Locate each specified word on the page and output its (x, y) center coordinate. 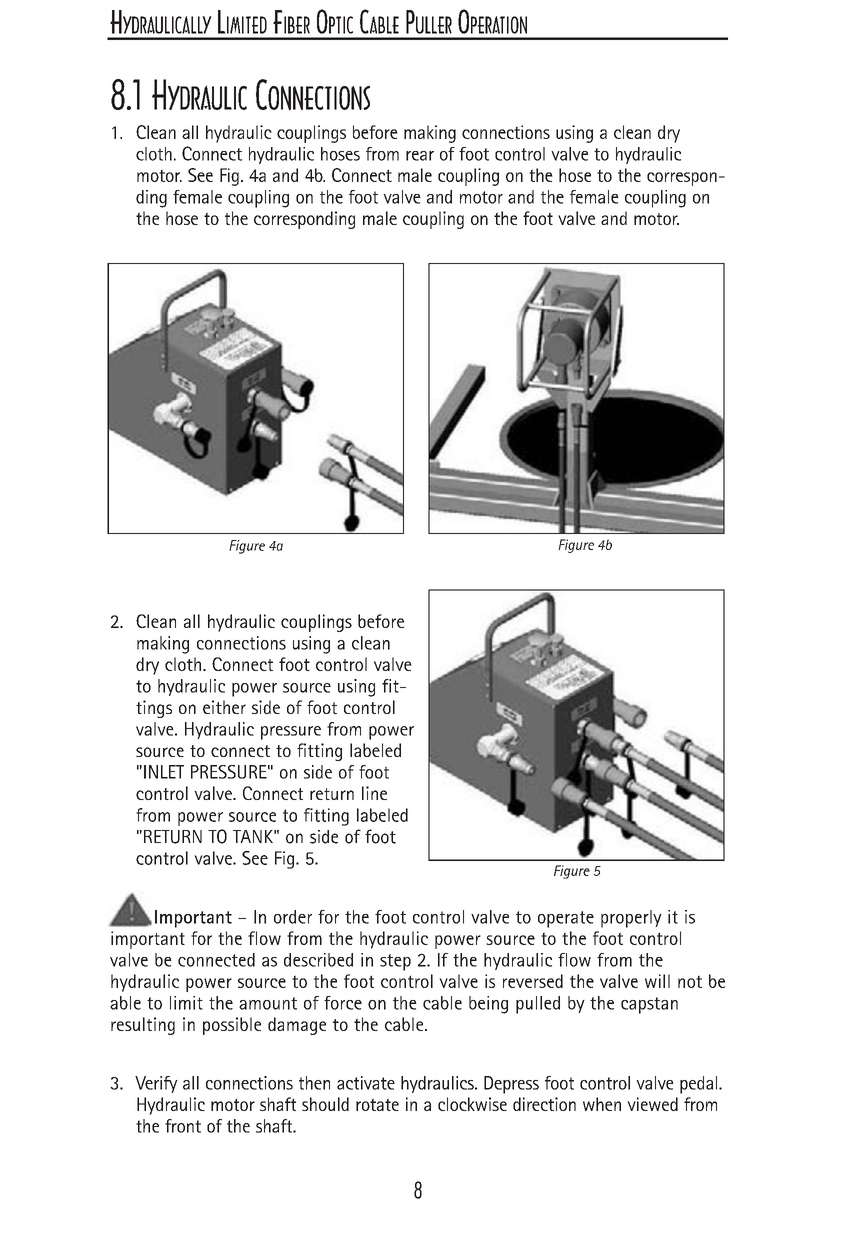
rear (420, 156)
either (224, 707)
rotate (377, 1104)
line (374, 793)
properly (631, 919)
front (183, 1126)
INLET (164, 772)
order (293, 917)
